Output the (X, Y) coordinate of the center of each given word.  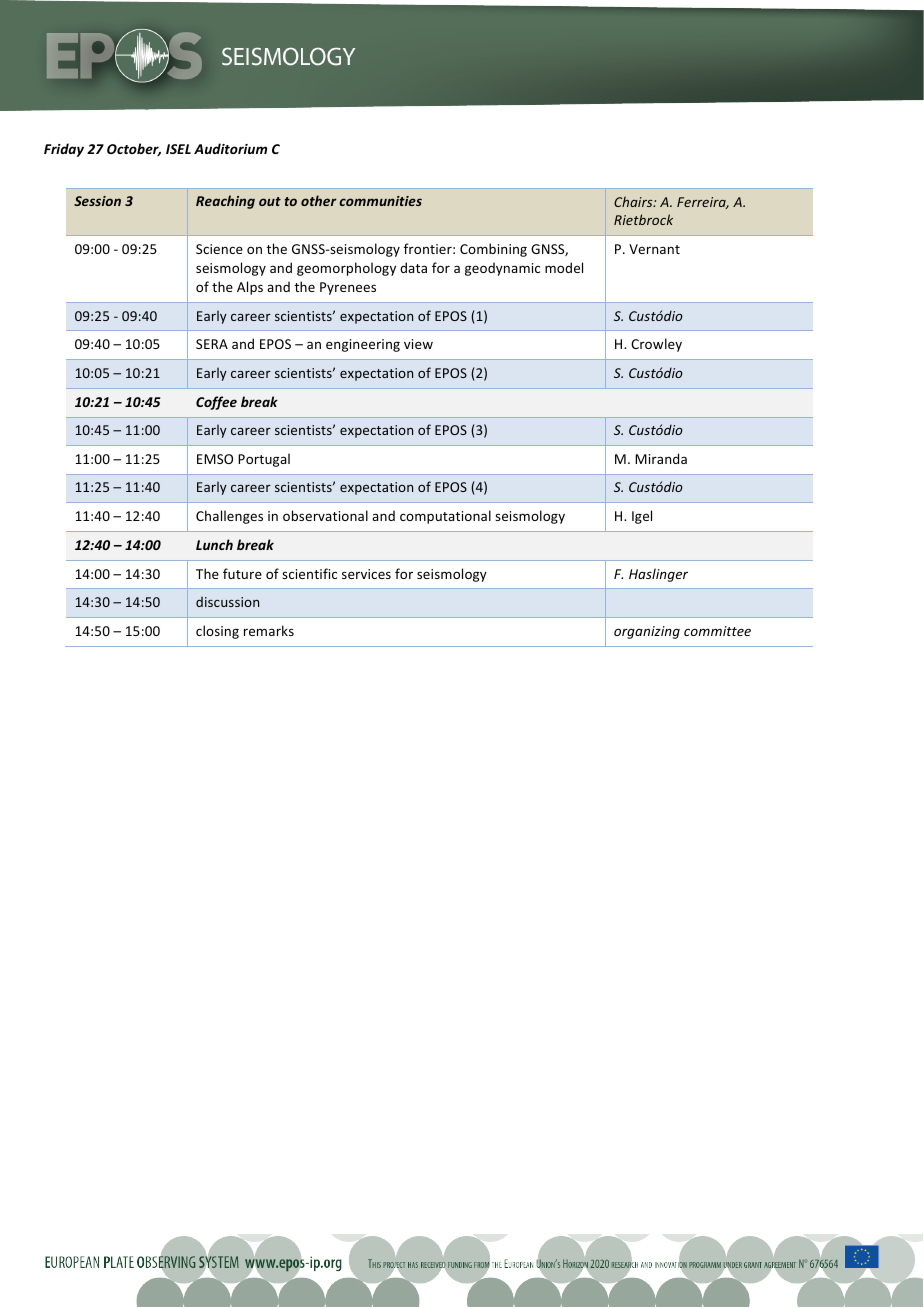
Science (219, 249)
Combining (493, 250)
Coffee (216, 403)
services (366, 574)
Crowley (656, 345)
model (564, 267)
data (413, 267)
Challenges (229, 517)
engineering (363, 345)
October (134, 149)
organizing (647, 632)
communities (380, 201)
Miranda (661, 458)
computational (445, 517)
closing (217, 632)
